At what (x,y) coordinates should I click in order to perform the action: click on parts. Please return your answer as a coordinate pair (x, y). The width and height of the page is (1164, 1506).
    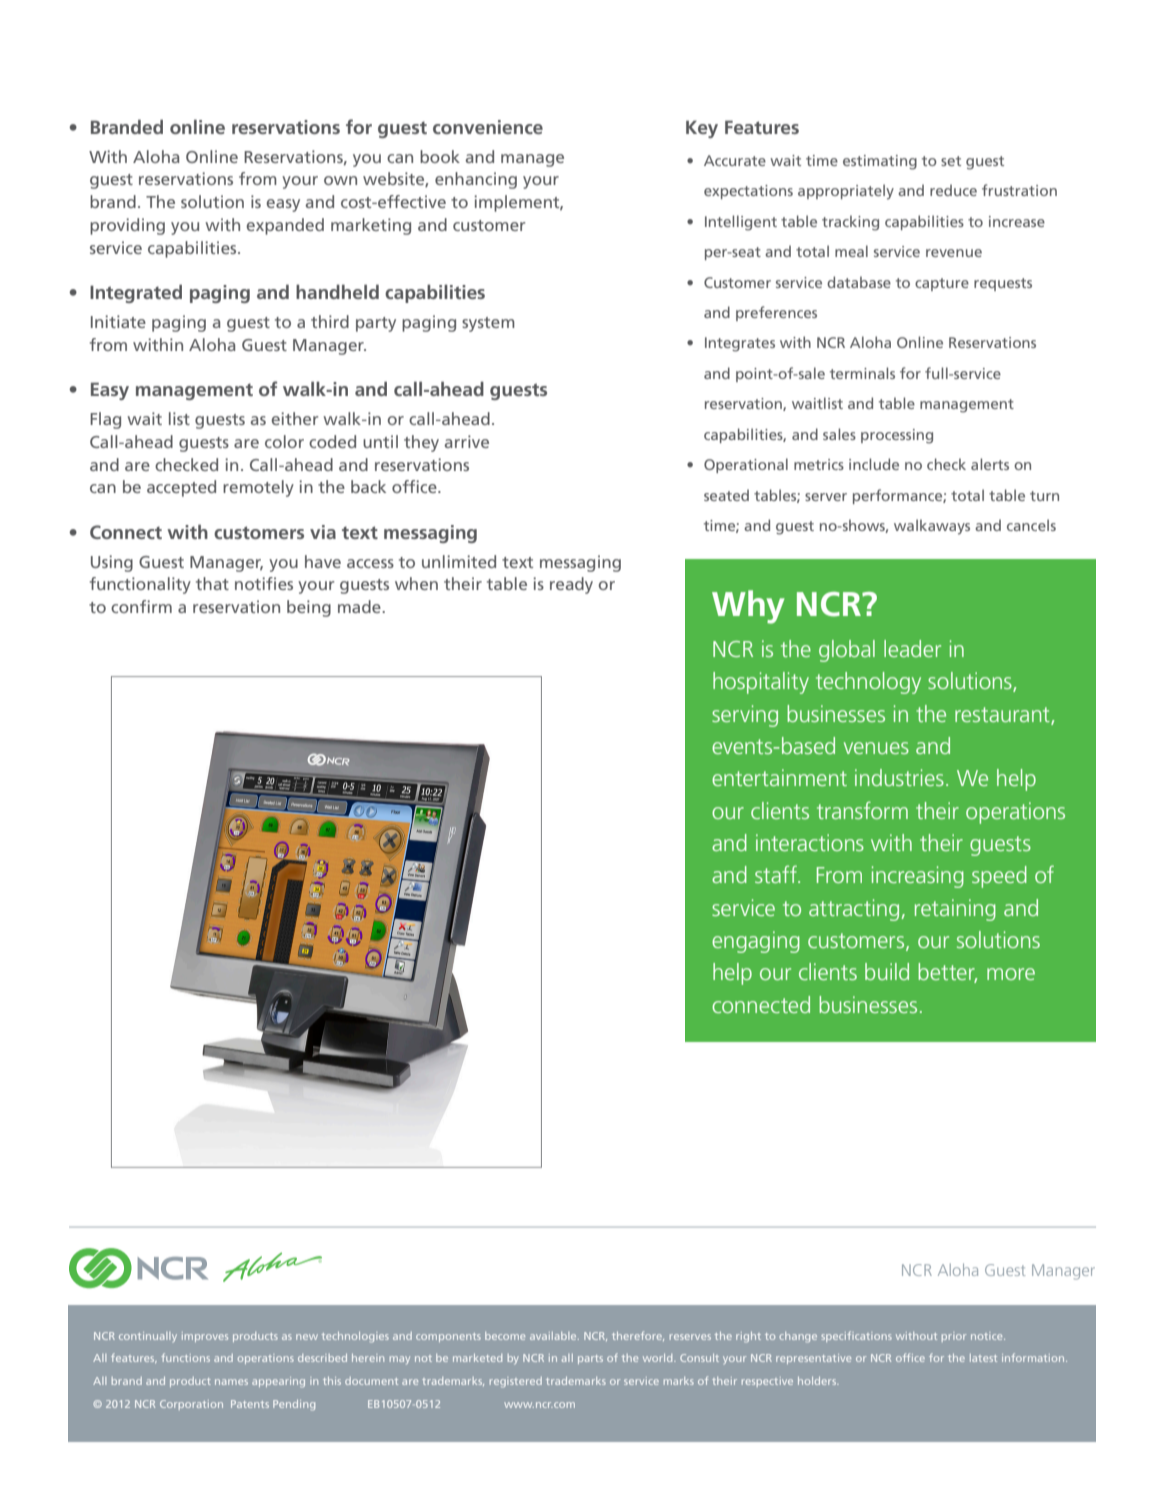
    Looking at the image, I should click on (590, 1359).
